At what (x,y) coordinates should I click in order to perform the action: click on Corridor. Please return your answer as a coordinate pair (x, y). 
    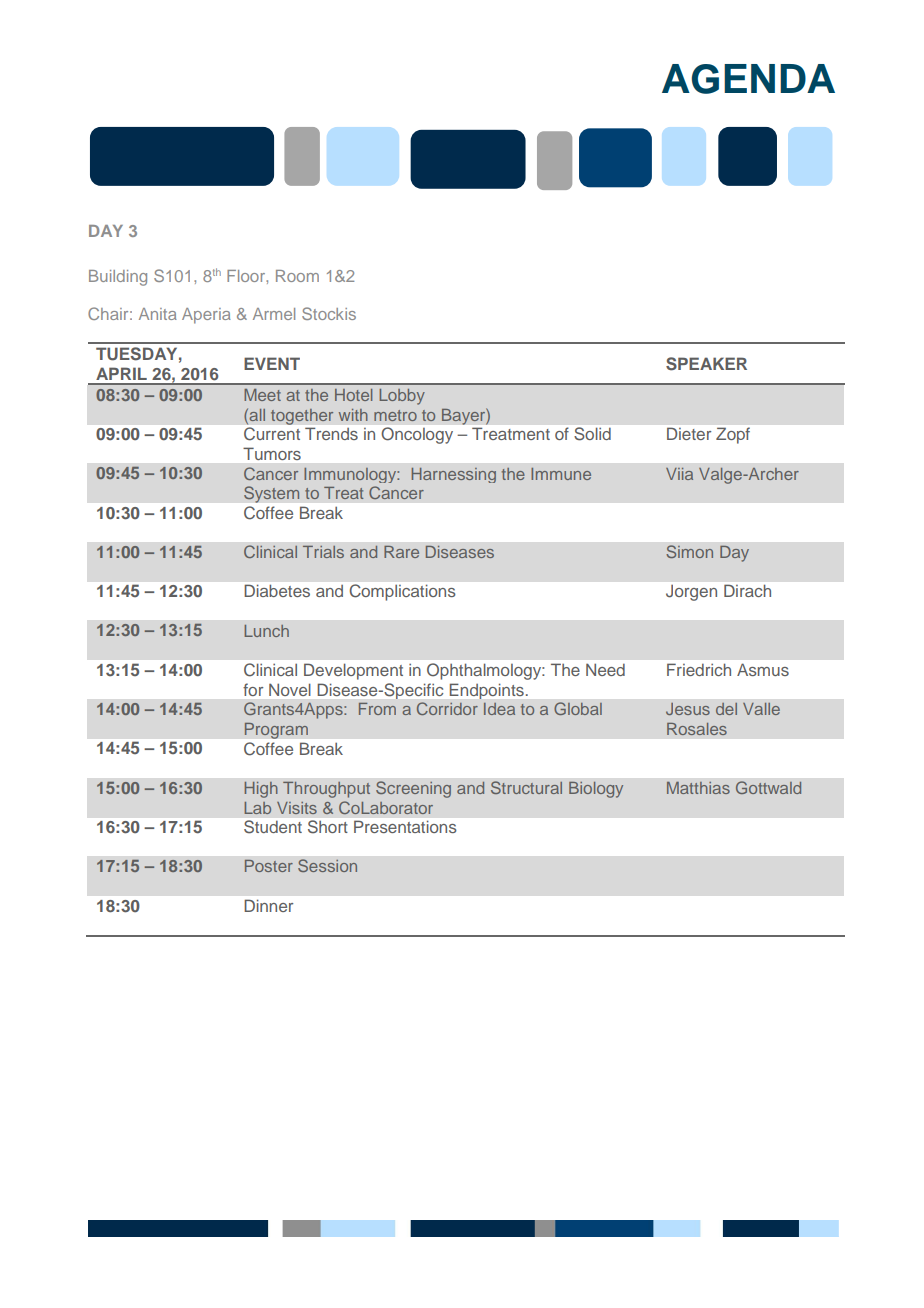
    Looking at the image, I should click on (447, 708).
